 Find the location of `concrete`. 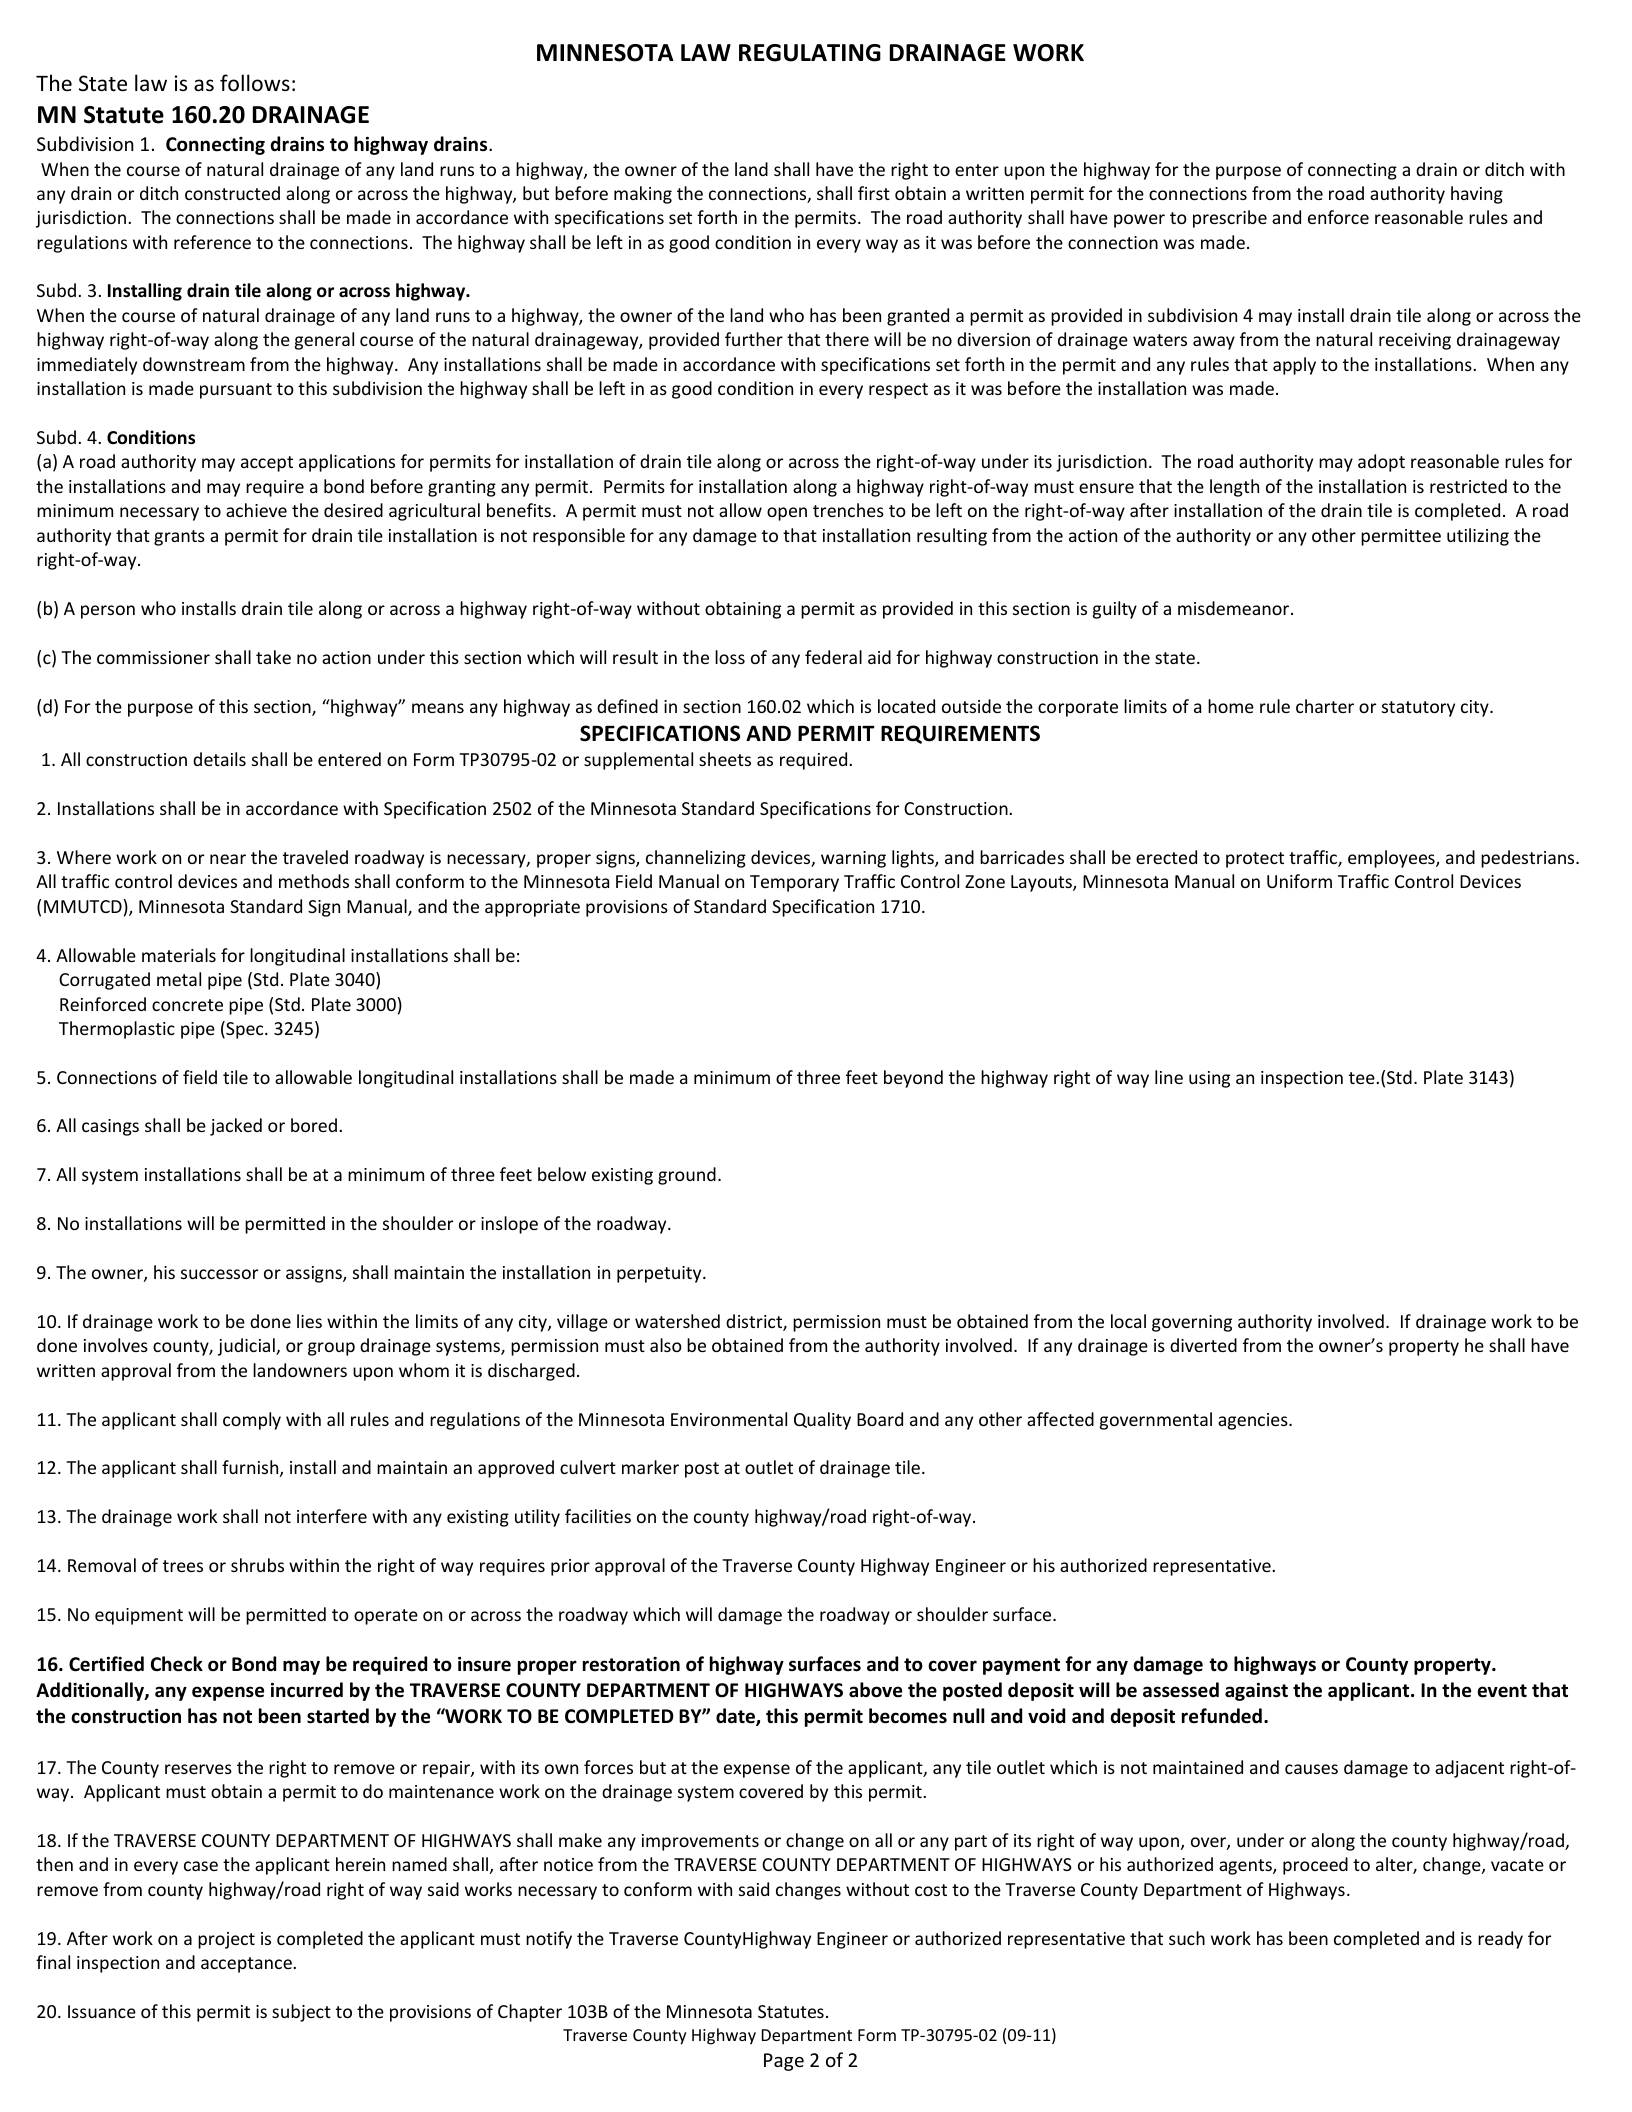

concrete is located at coordinates (187, 1005).
